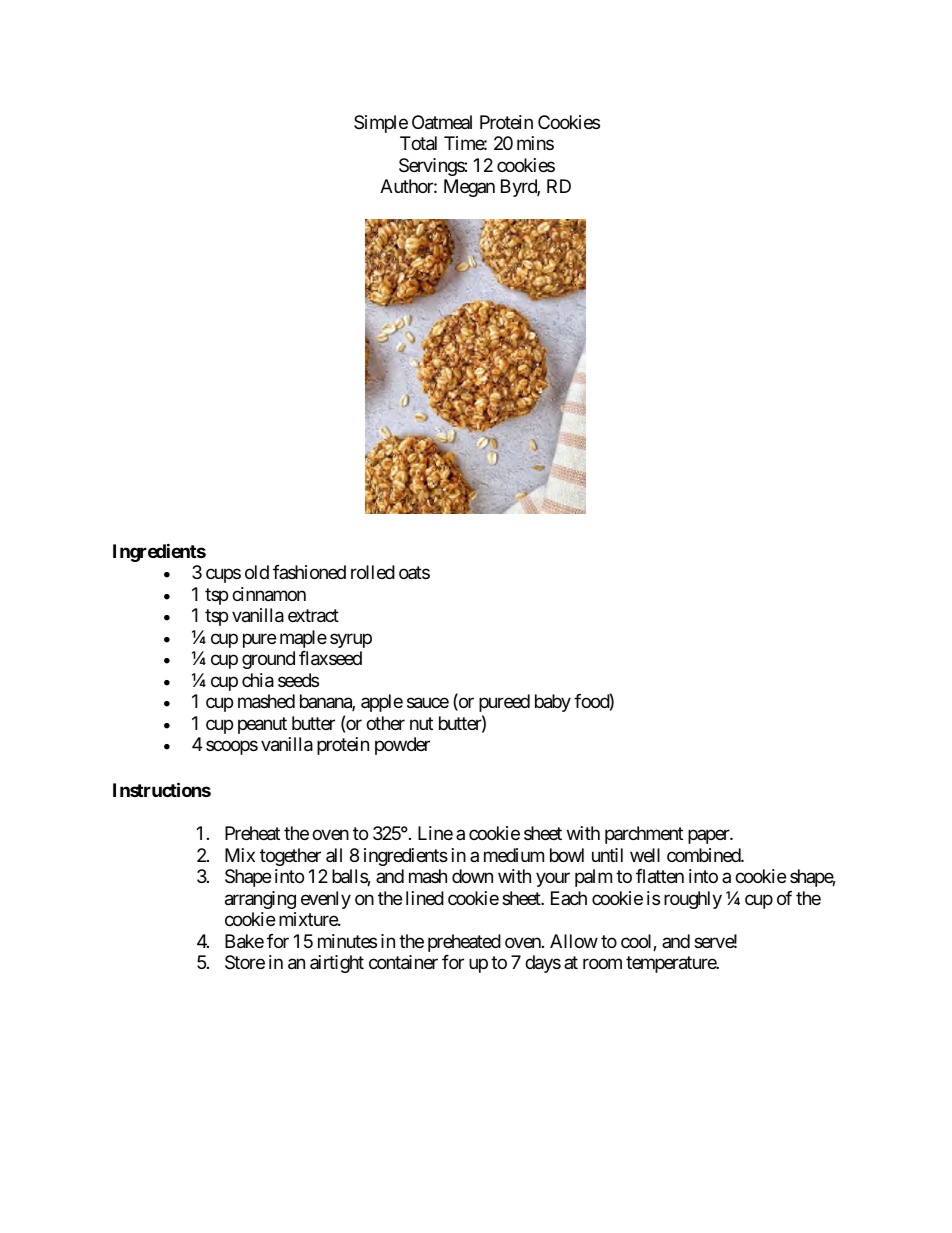  What do you see at coordinates (693, 900) in the screenshot?
I see `roughly` at bounding box center [693, 900].
